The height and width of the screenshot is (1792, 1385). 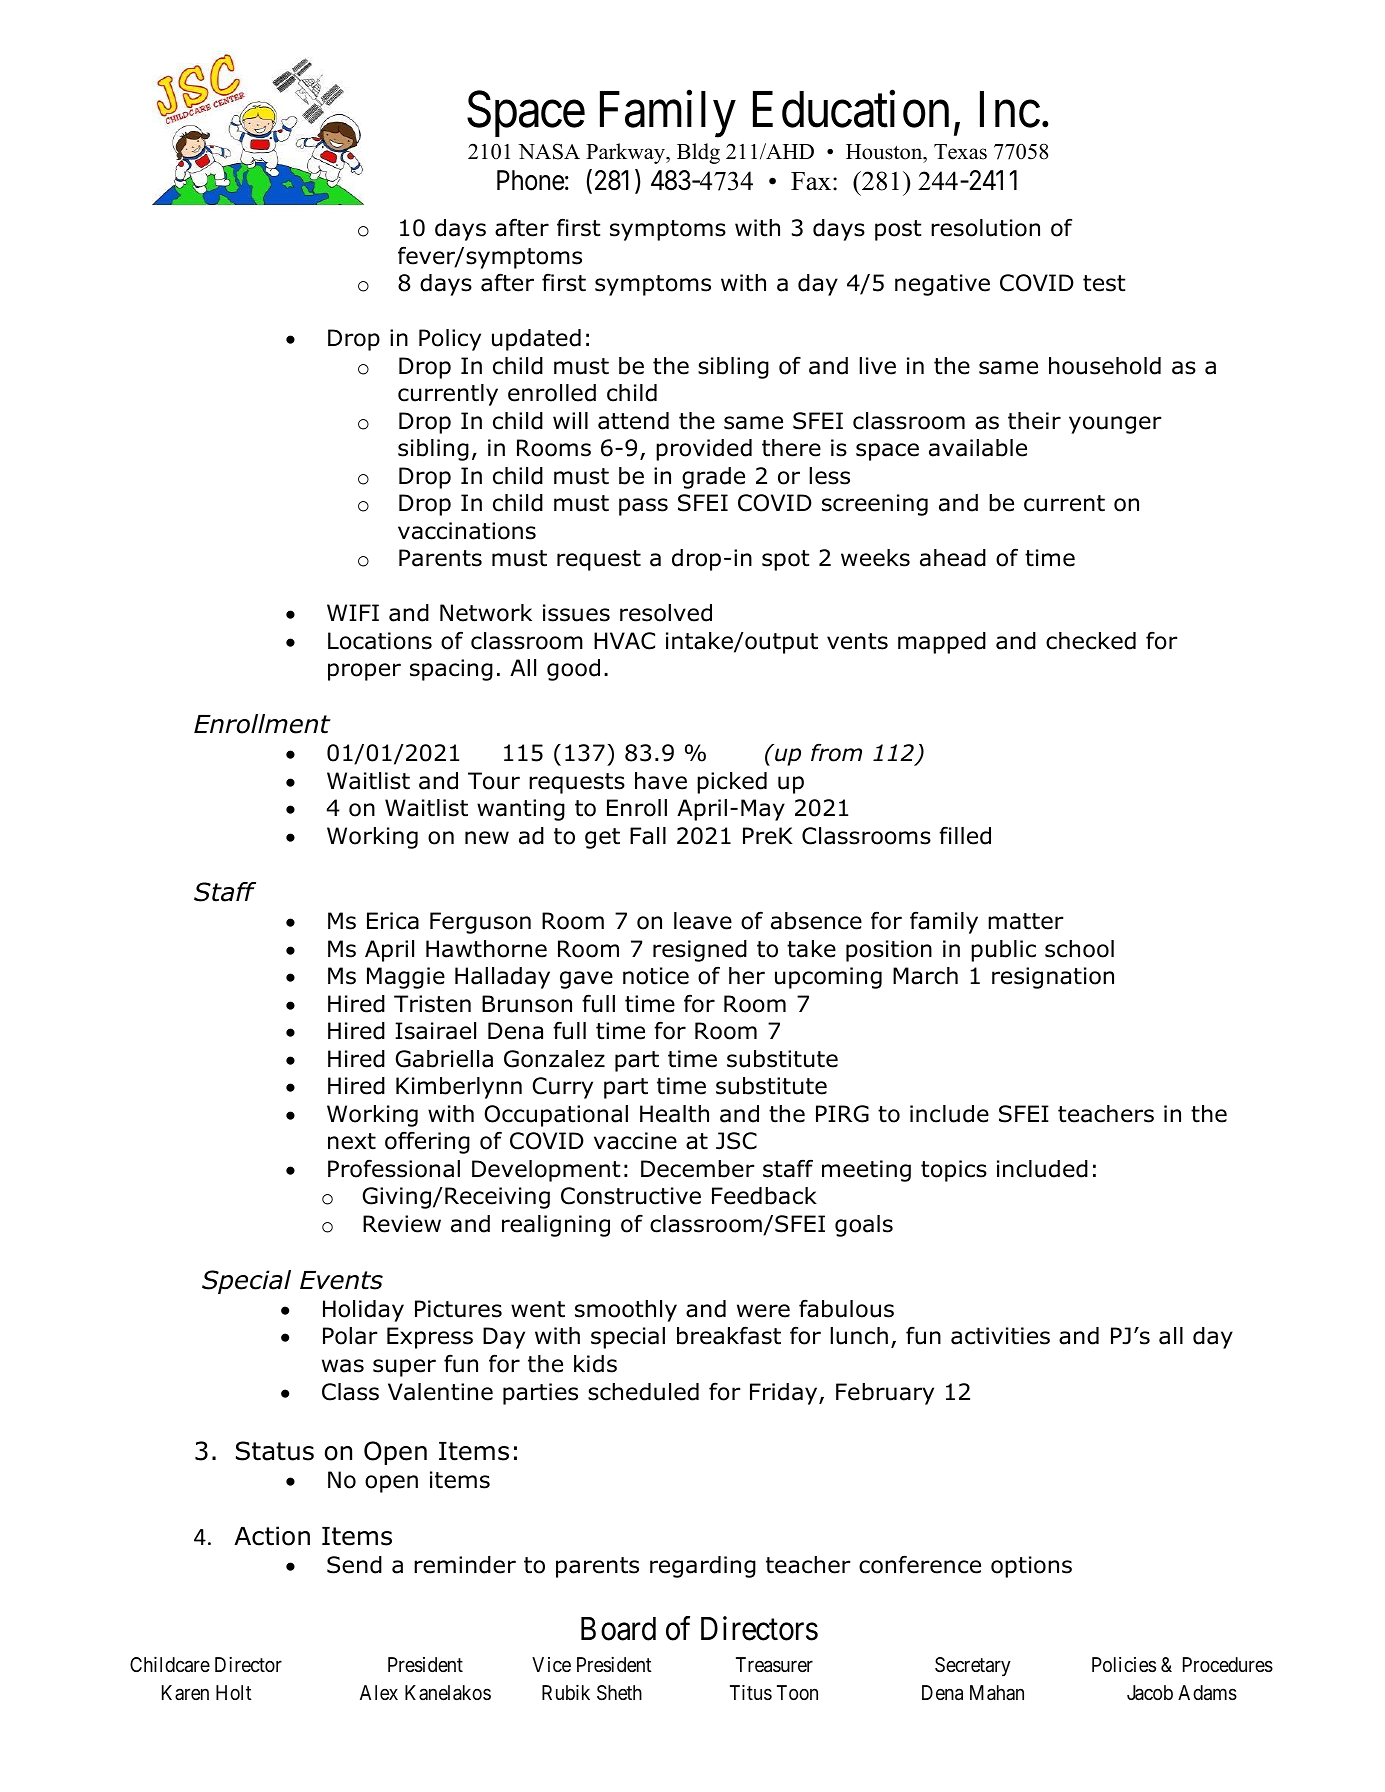 I want to click on Alex, so click(x=379, y=1692).
